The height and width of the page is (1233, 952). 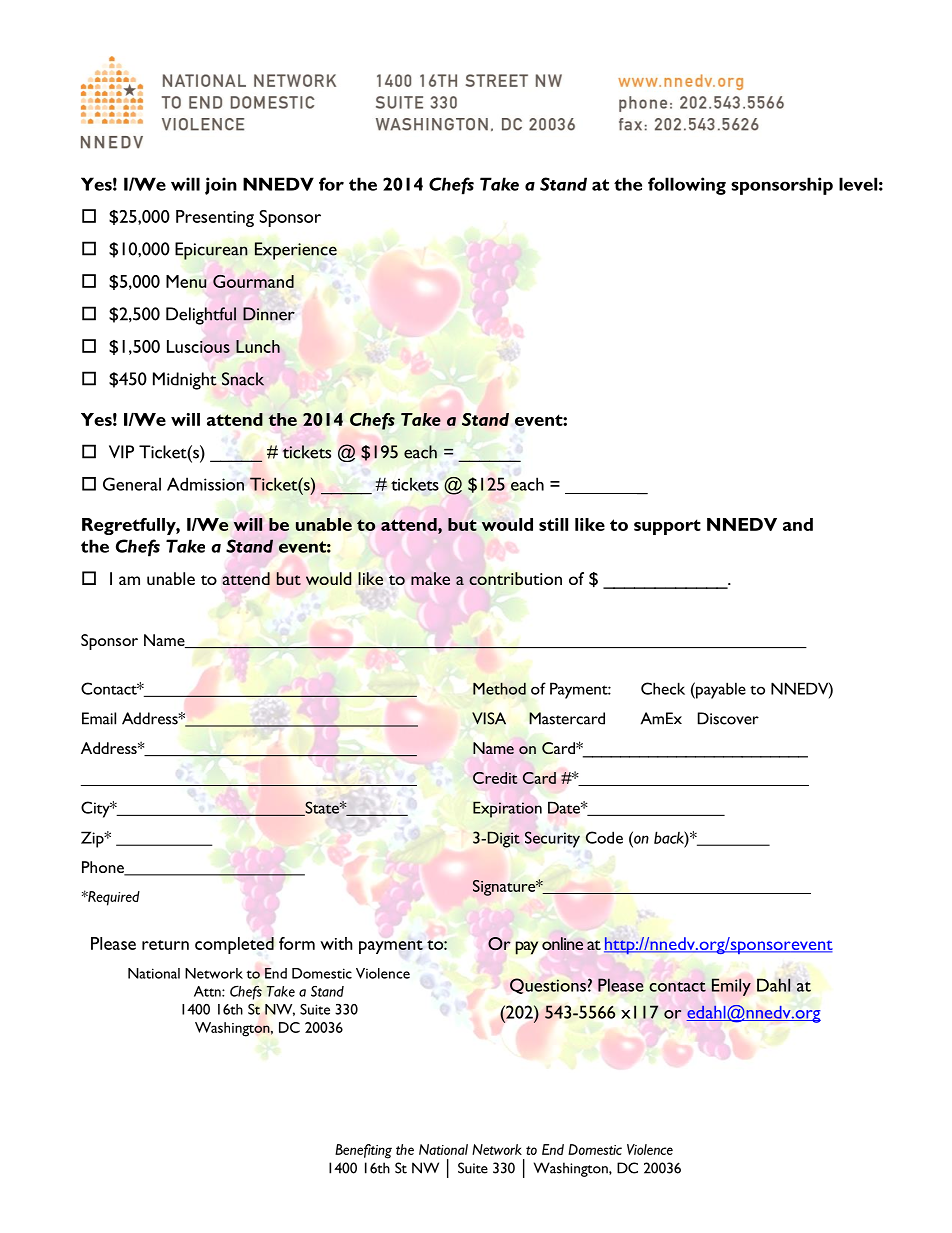 I want to click on Check, so click(x=663, y=688).
